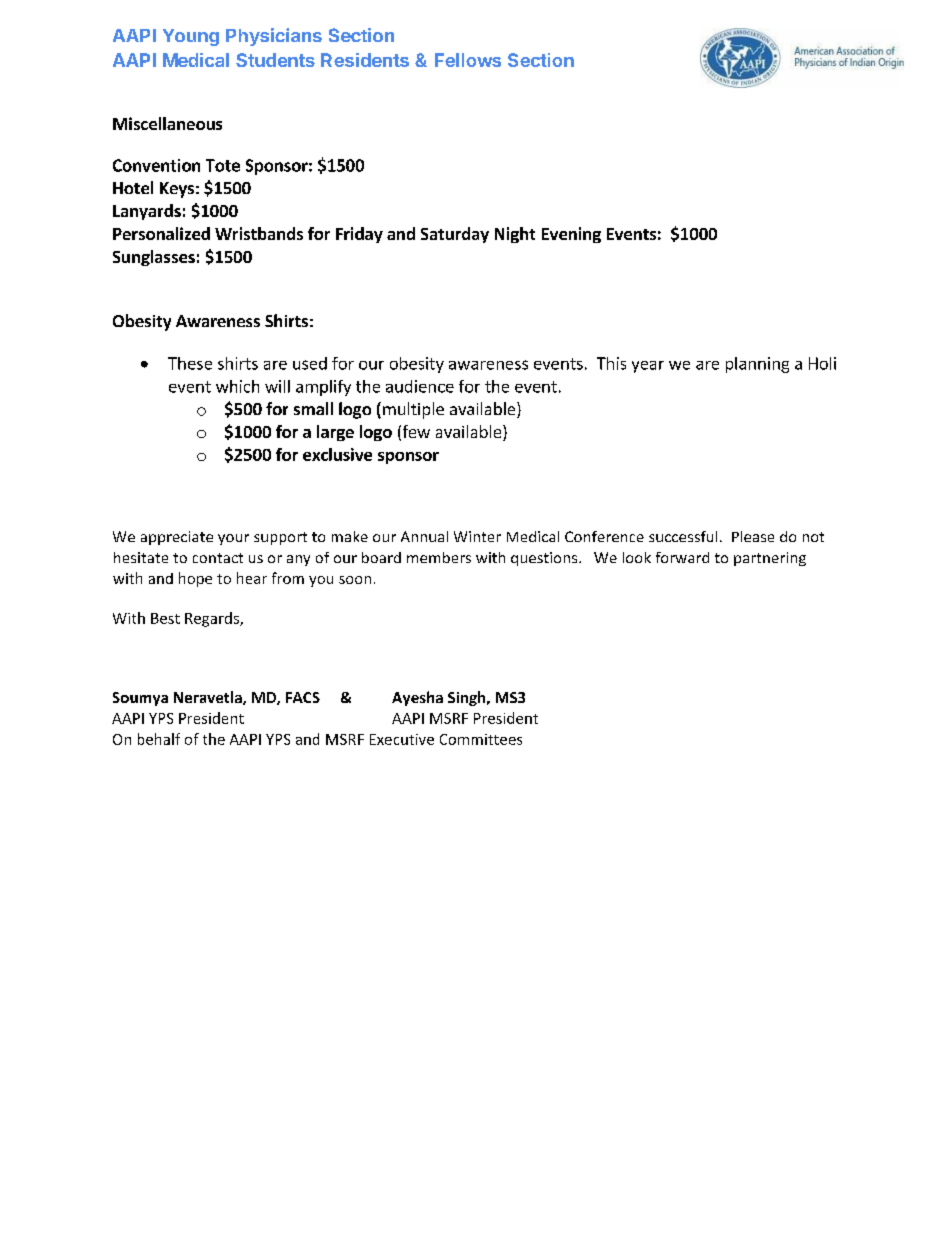  What do you see at coordinates (753, 536) in the document?
I see `Please` at bounding box center [753, 536].
